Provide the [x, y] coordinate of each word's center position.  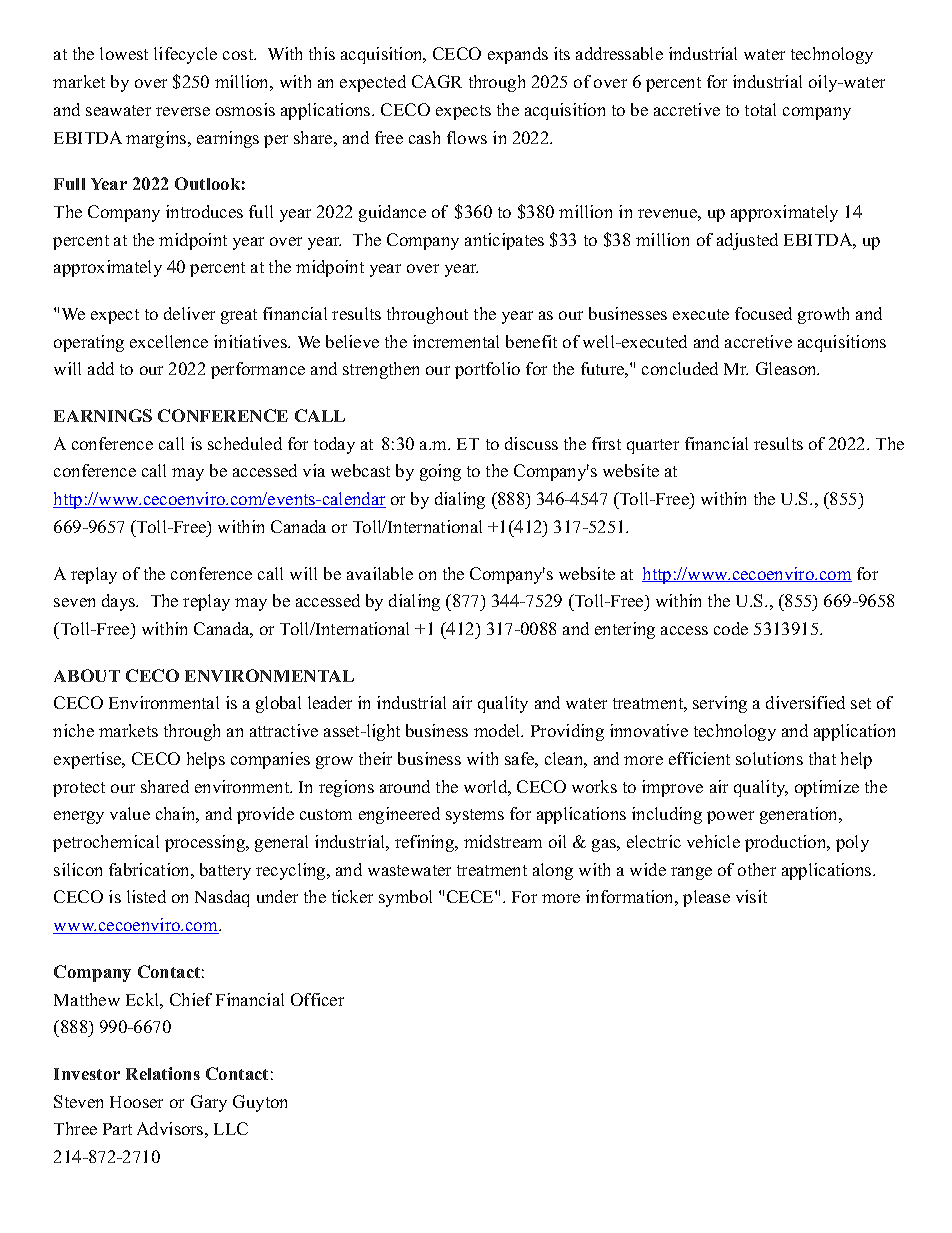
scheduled [245, 443]
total [760, 109]
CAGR [437, 81]
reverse [183, 111]
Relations [163, 1073]
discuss [531, 443]
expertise [89, 760]
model [498, 730]
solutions [769, 758]
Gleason [787, 368]
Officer [317, 999]
